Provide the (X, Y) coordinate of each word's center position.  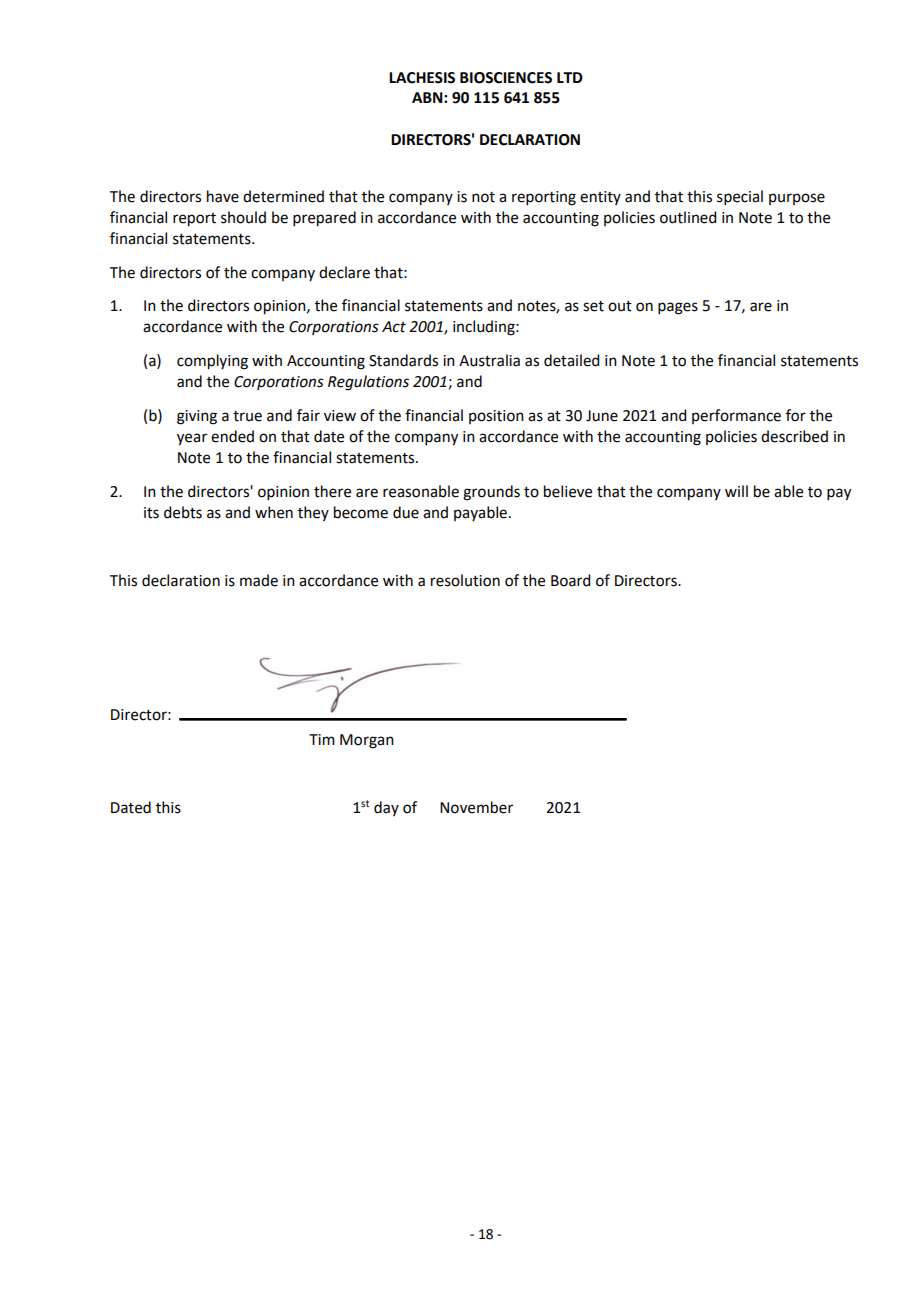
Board (570, 580)
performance (736, 416)
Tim (322, 739)
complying (212, 362)
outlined (688, 217)
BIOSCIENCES (506, 78)
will (736, 491)
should (243, 217)
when (274, 512)
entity (600, 198)
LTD (570, 77)
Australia (489, 360)
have (223, 196)
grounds (491, 493)
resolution (465, 580)
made (259, 580)
